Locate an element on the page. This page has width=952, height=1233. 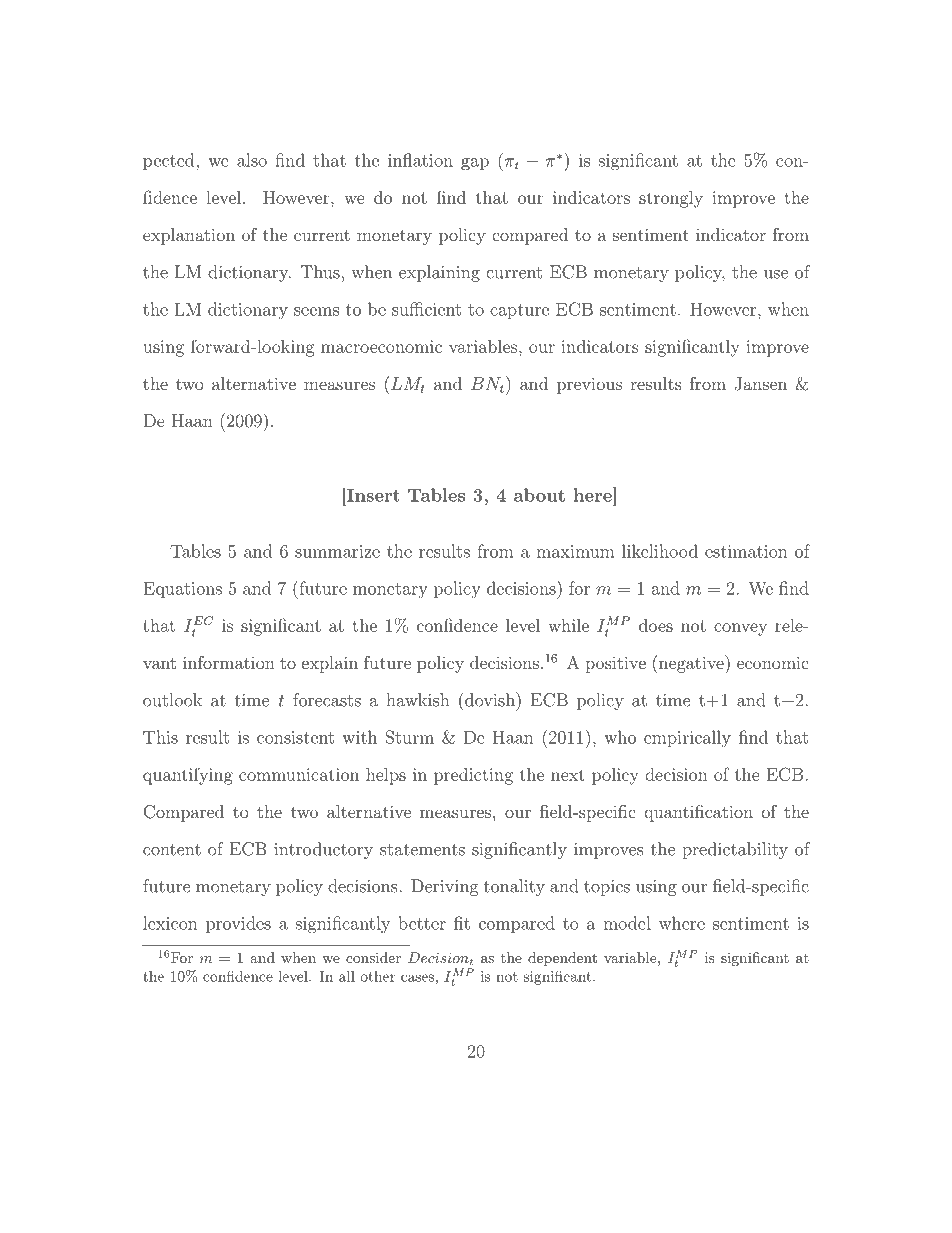
also is located at coordinates (252, 160).
